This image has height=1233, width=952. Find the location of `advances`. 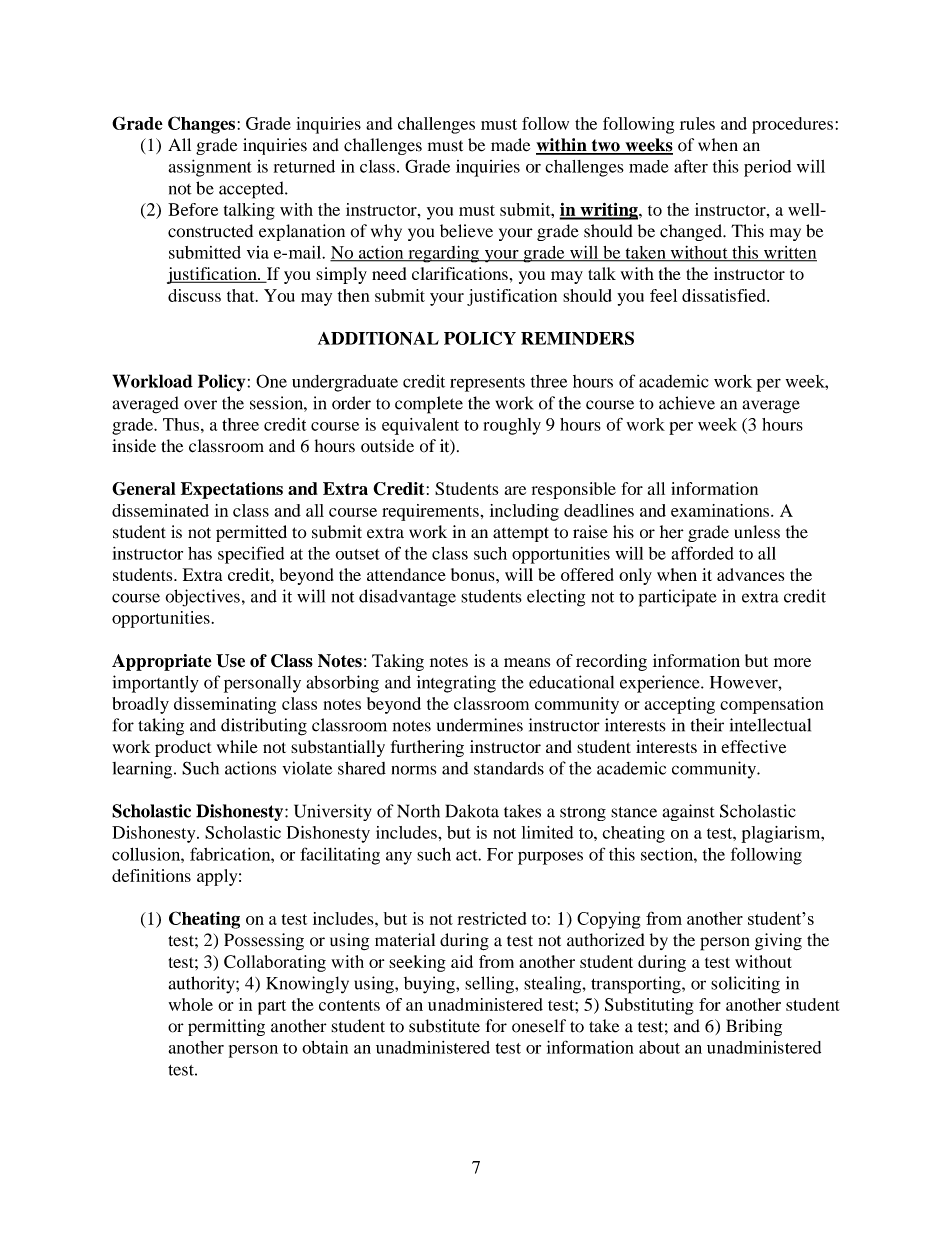

advances is located at coordinates (750, 574).
